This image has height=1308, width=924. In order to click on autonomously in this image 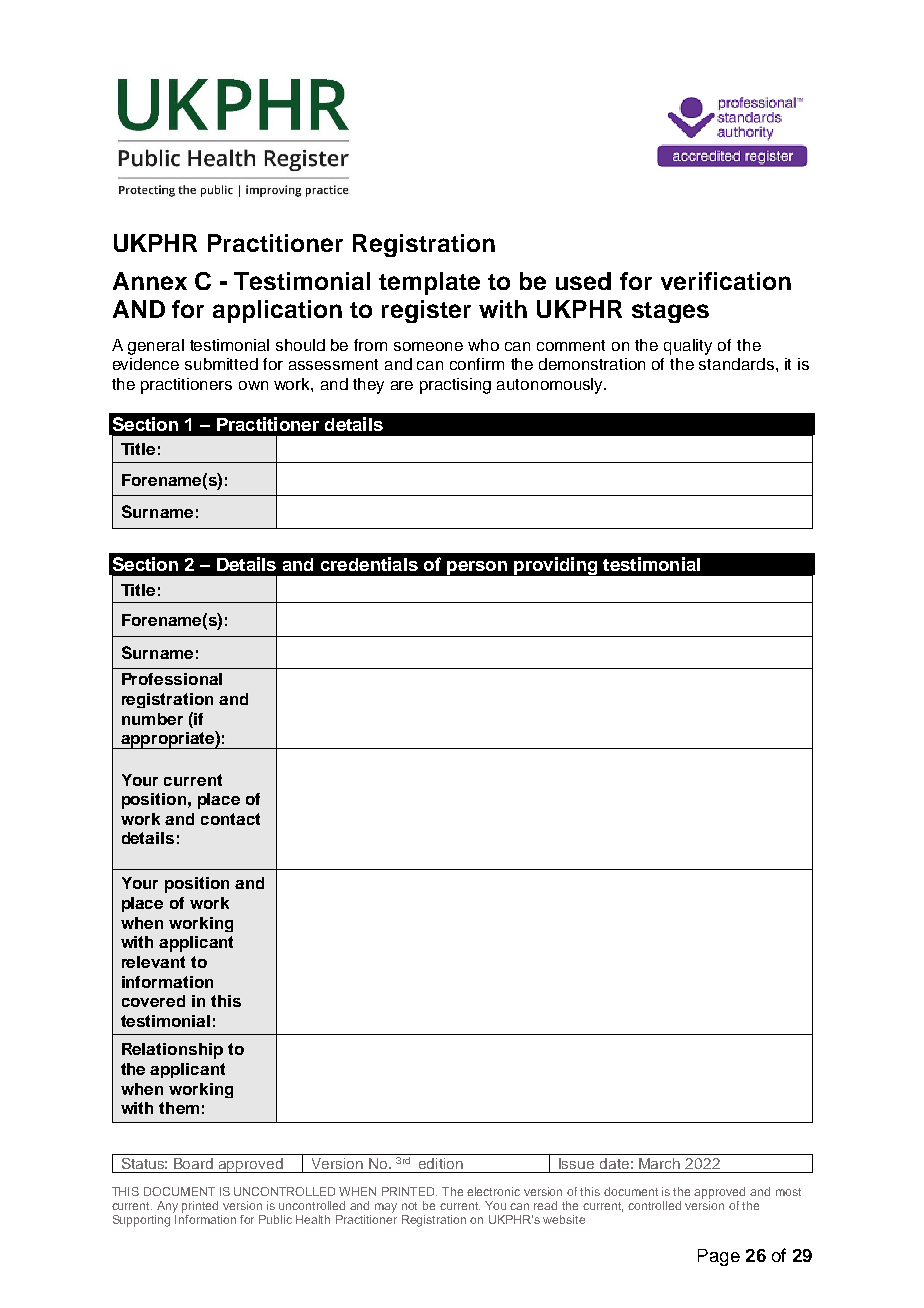, I will do `click(551, 386)`.
